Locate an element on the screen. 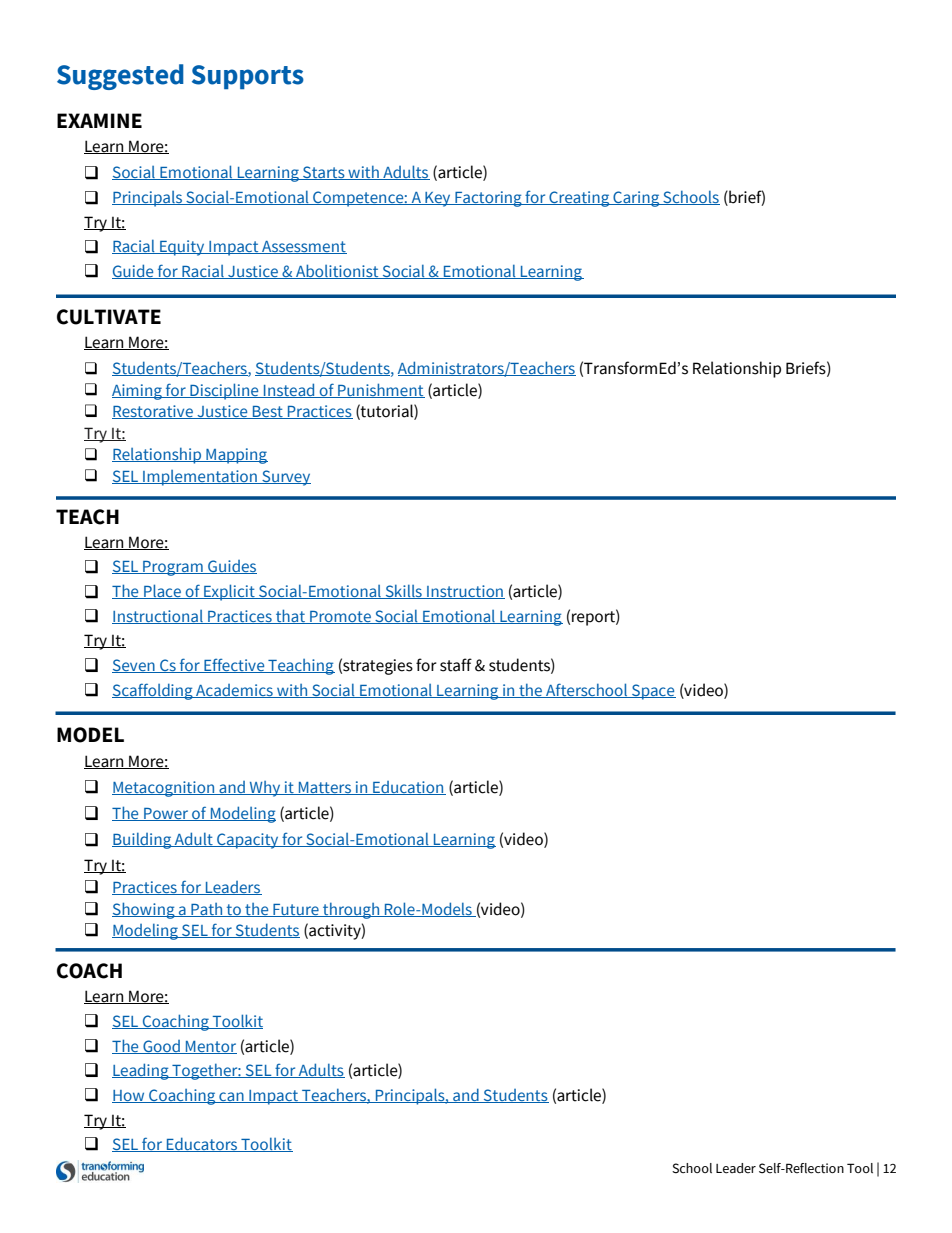  Leading is located at coordinates (141, 1071).
